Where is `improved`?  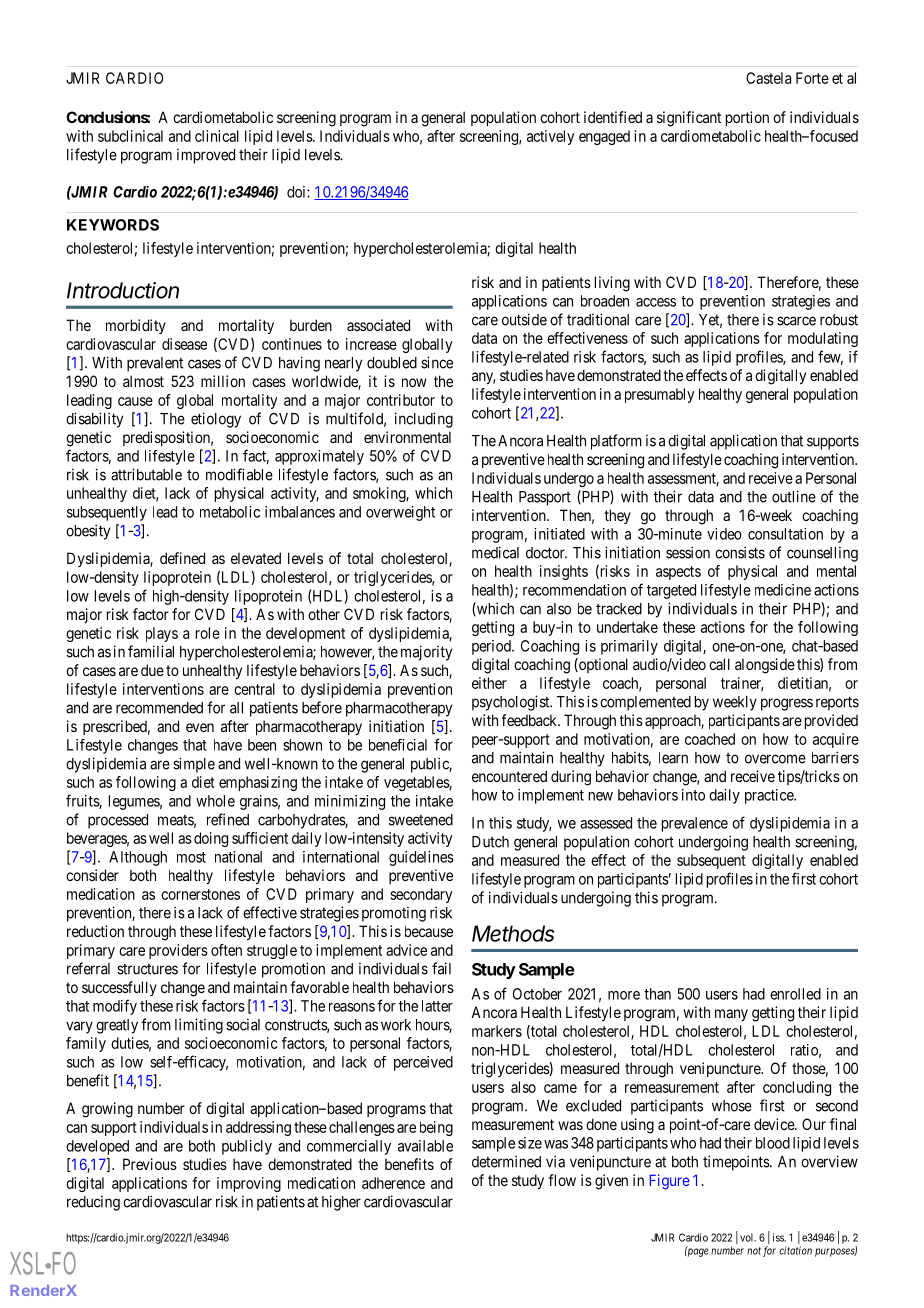
improved is located at coordinates (206, 156).
